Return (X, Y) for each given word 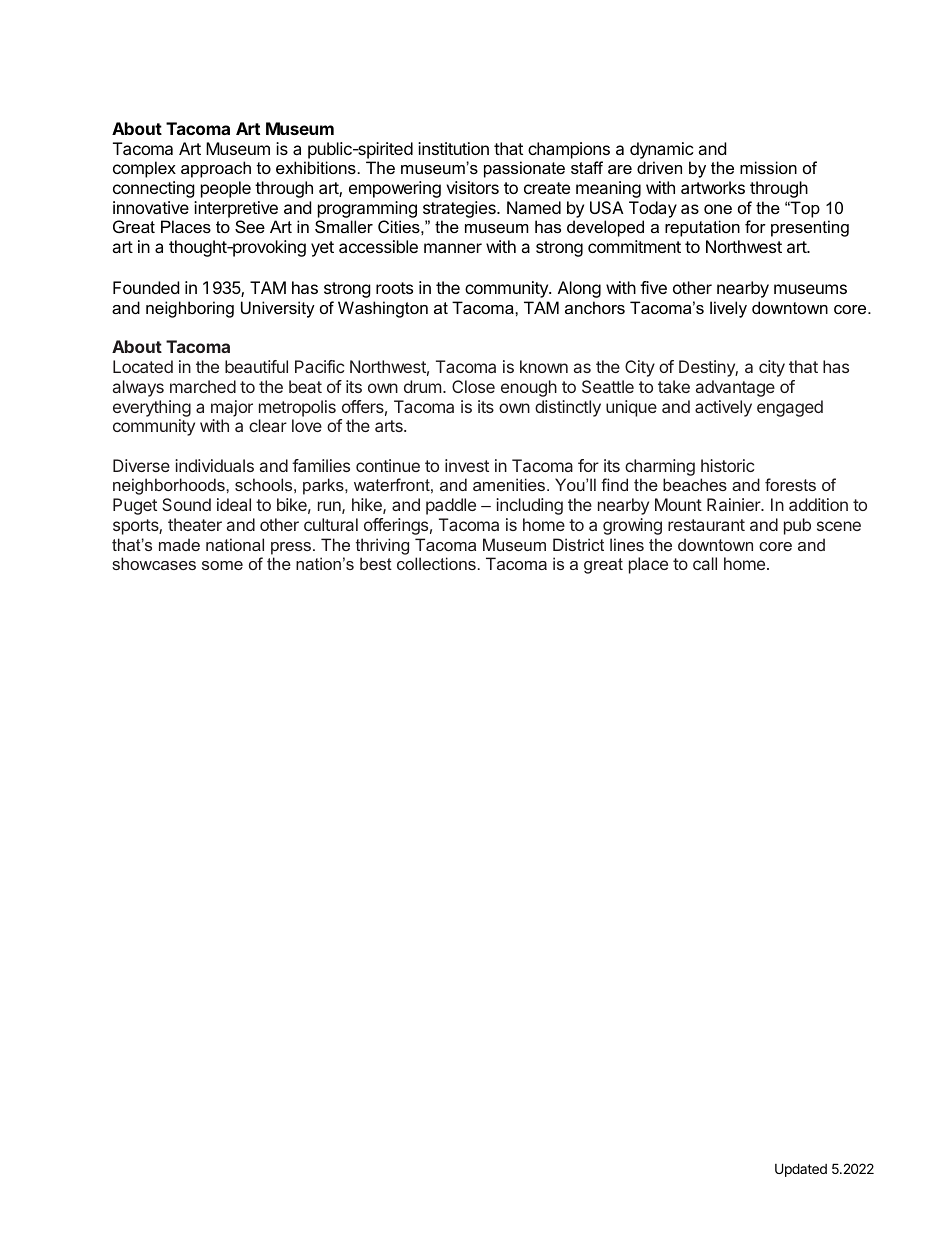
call (705, 563)
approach (216, 169)
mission (768, 167)
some (222, 565)
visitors (472, 187)
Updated (801, 1170)
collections (436, 563)
